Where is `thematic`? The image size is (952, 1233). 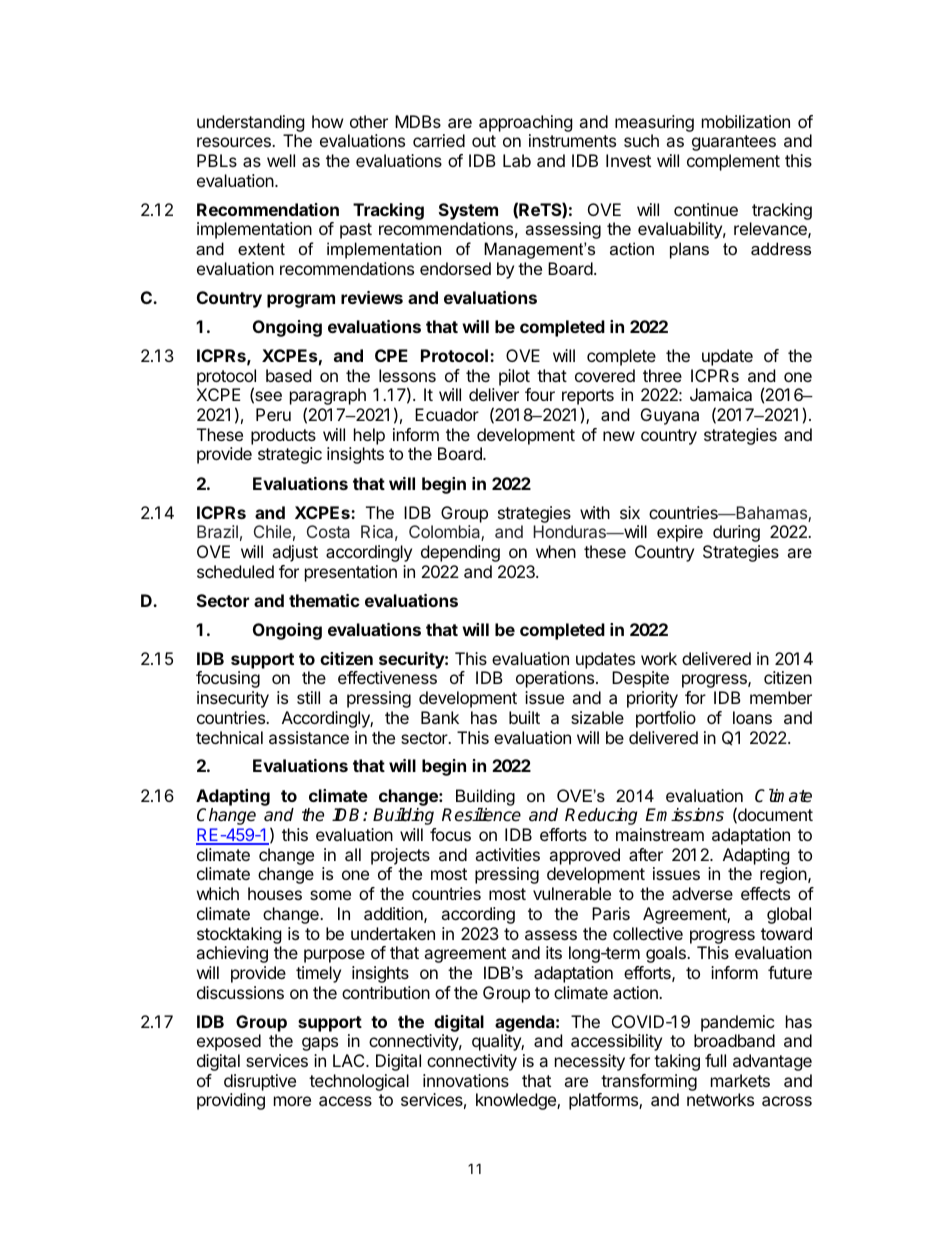
thematic is located at coordinates (324, 600).
